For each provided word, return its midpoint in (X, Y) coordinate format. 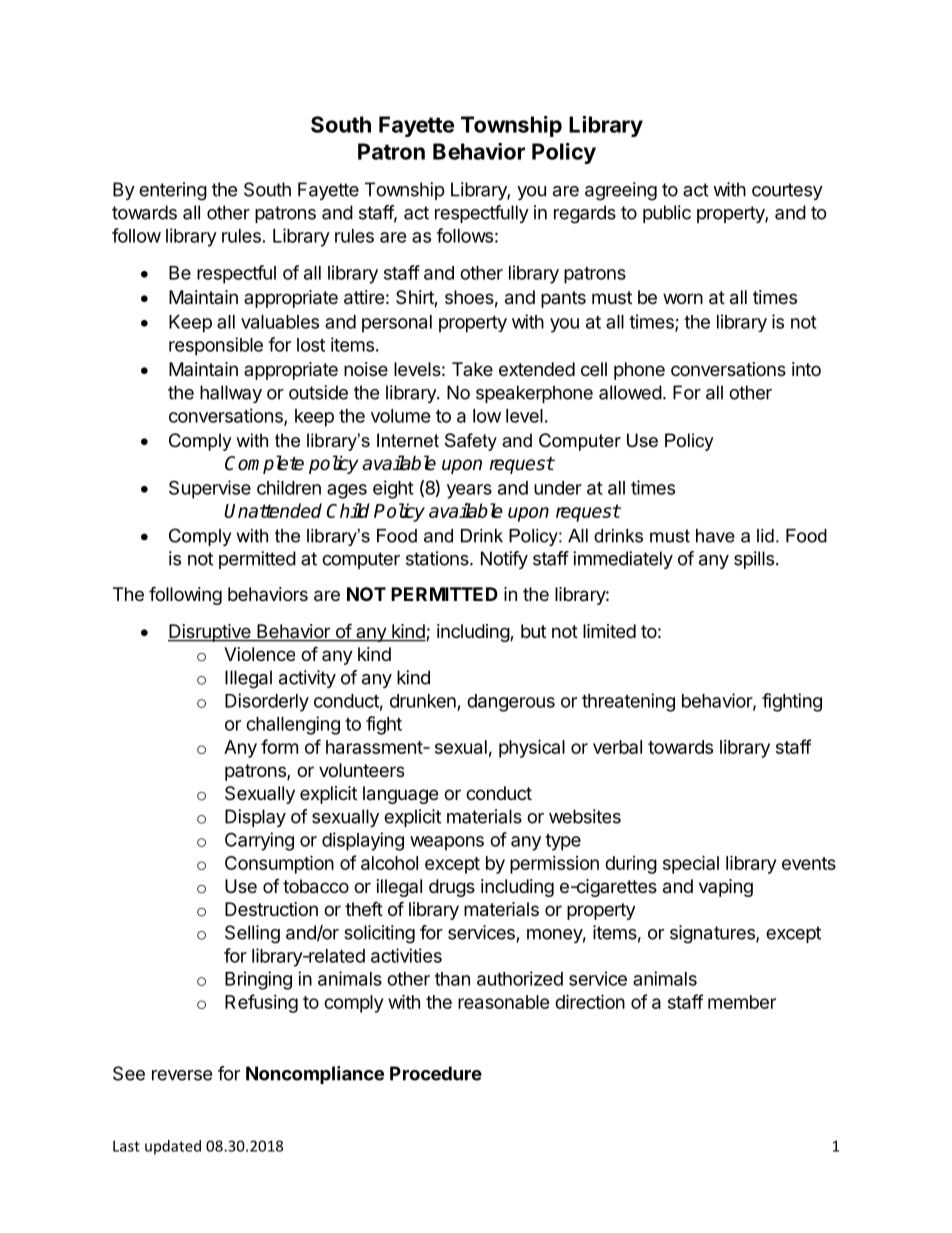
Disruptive (210, 633)
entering (173, 191)
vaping (726, 888)
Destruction (271, 909)
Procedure (436, 1073)
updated (173, 1147)
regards (585, 214)
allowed (630, 392)
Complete (264, 464)
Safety (471, 442)
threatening (628, 702)
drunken (423, 701)
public (667, 214)
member (742, 1002)
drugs (452, 888)
